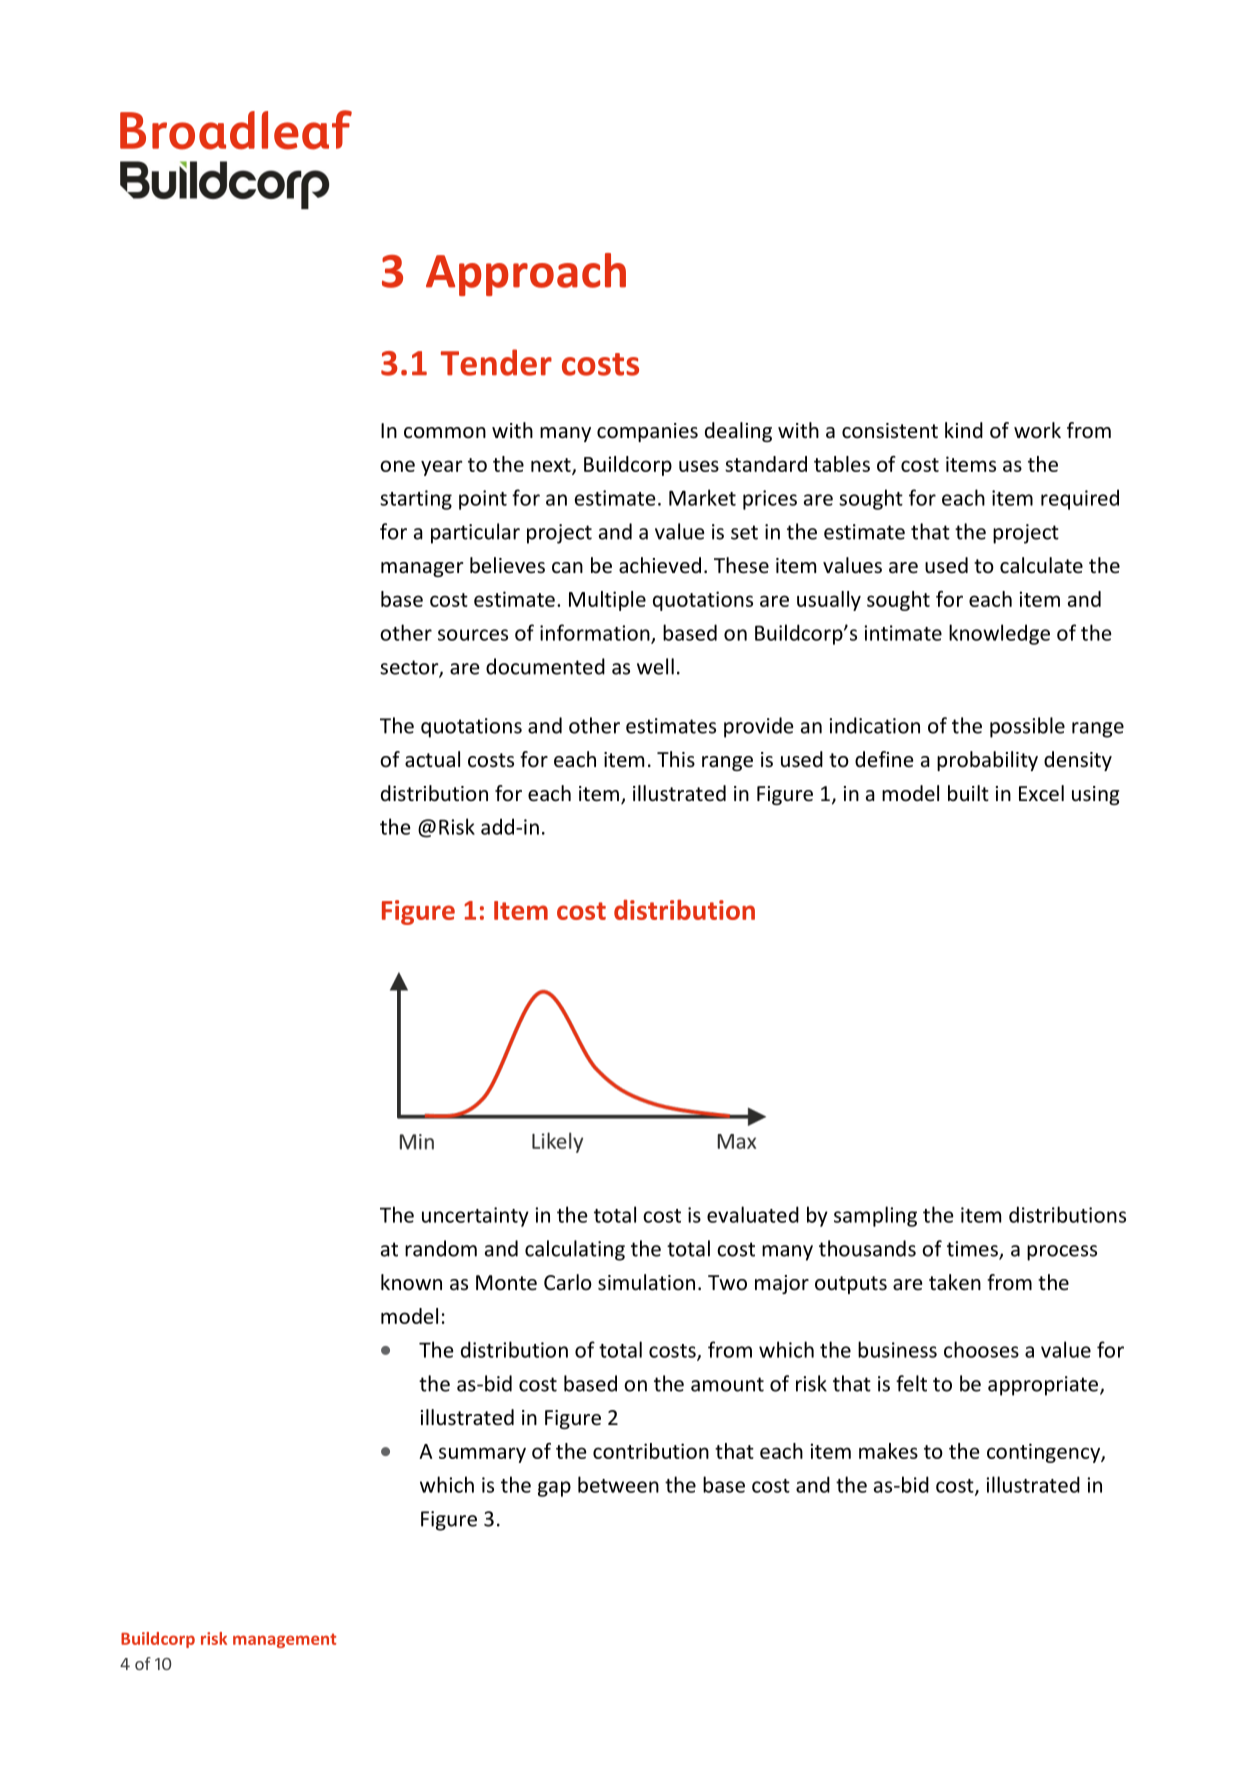  Describe the element at coordinates (676, 759) in the image. I see `This` at that location.
